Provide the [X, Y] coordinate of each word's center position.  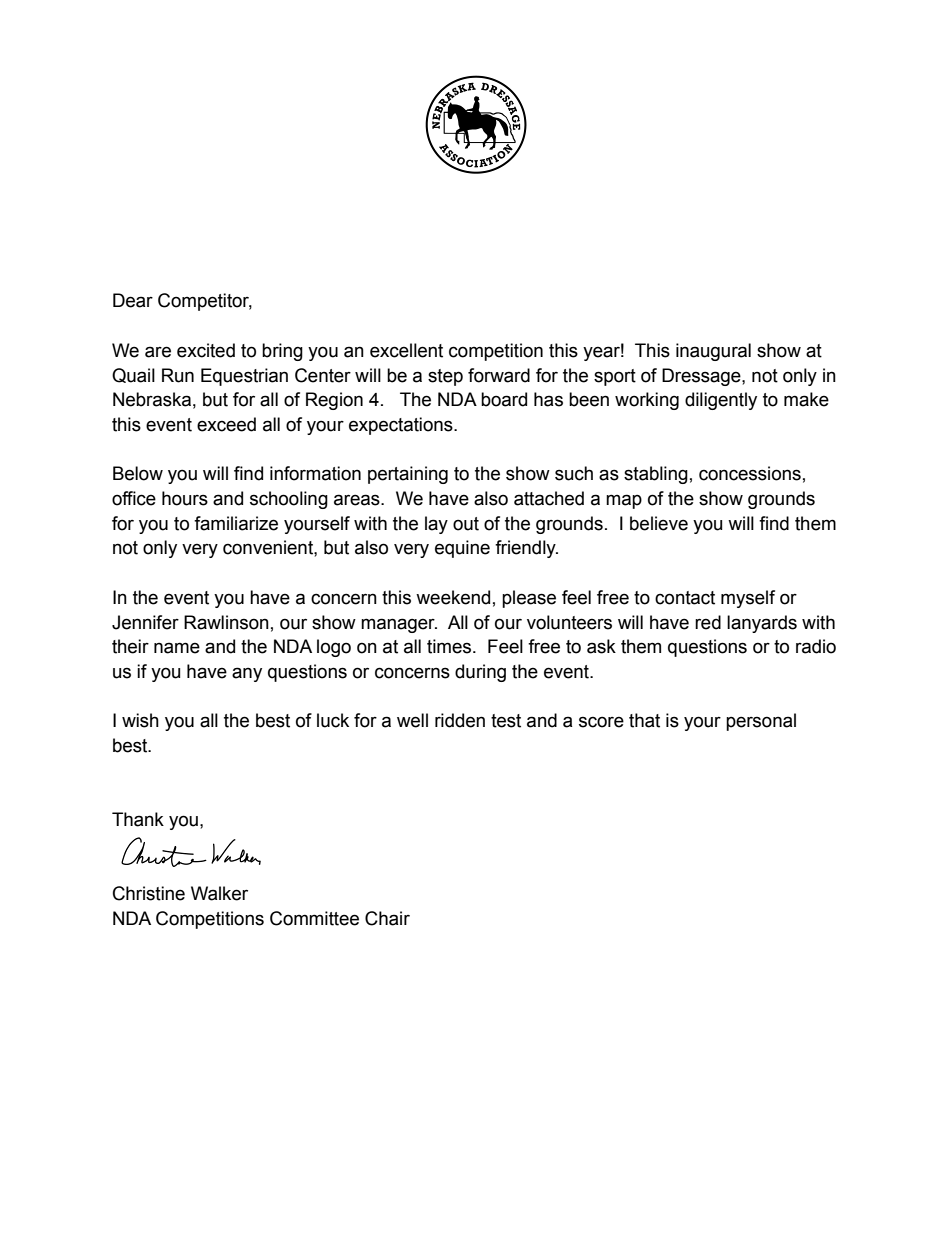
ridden [460, 720]
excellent [406, 350]
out [466, 524]
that [644, 720]
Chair [387, 918]
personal [761, 722]
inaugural [713, 352]
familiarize [236, 523]
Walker [219, 893]
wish [140, 720]
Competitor [205, 302]
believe [659, 523]
